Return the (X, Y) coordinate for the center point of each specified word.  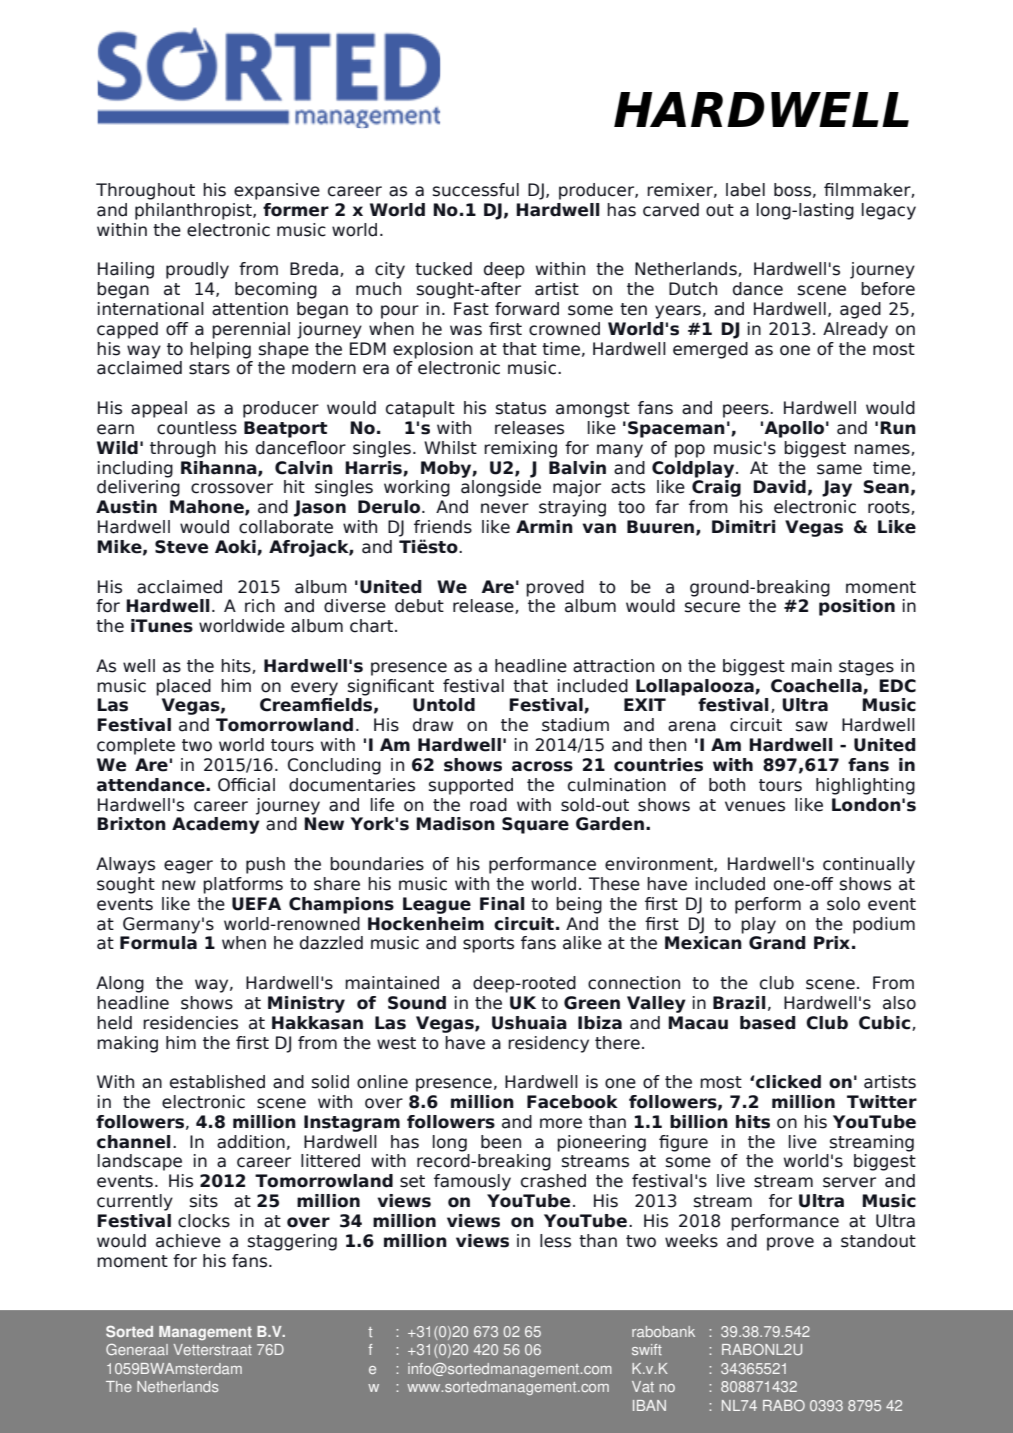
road (488, 805)
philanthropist (194, 211)
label (745, 190)
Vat (643, 1386)
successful (476, 190)
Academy (216, 825)
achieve (188, 1241)
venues (755, 806)
